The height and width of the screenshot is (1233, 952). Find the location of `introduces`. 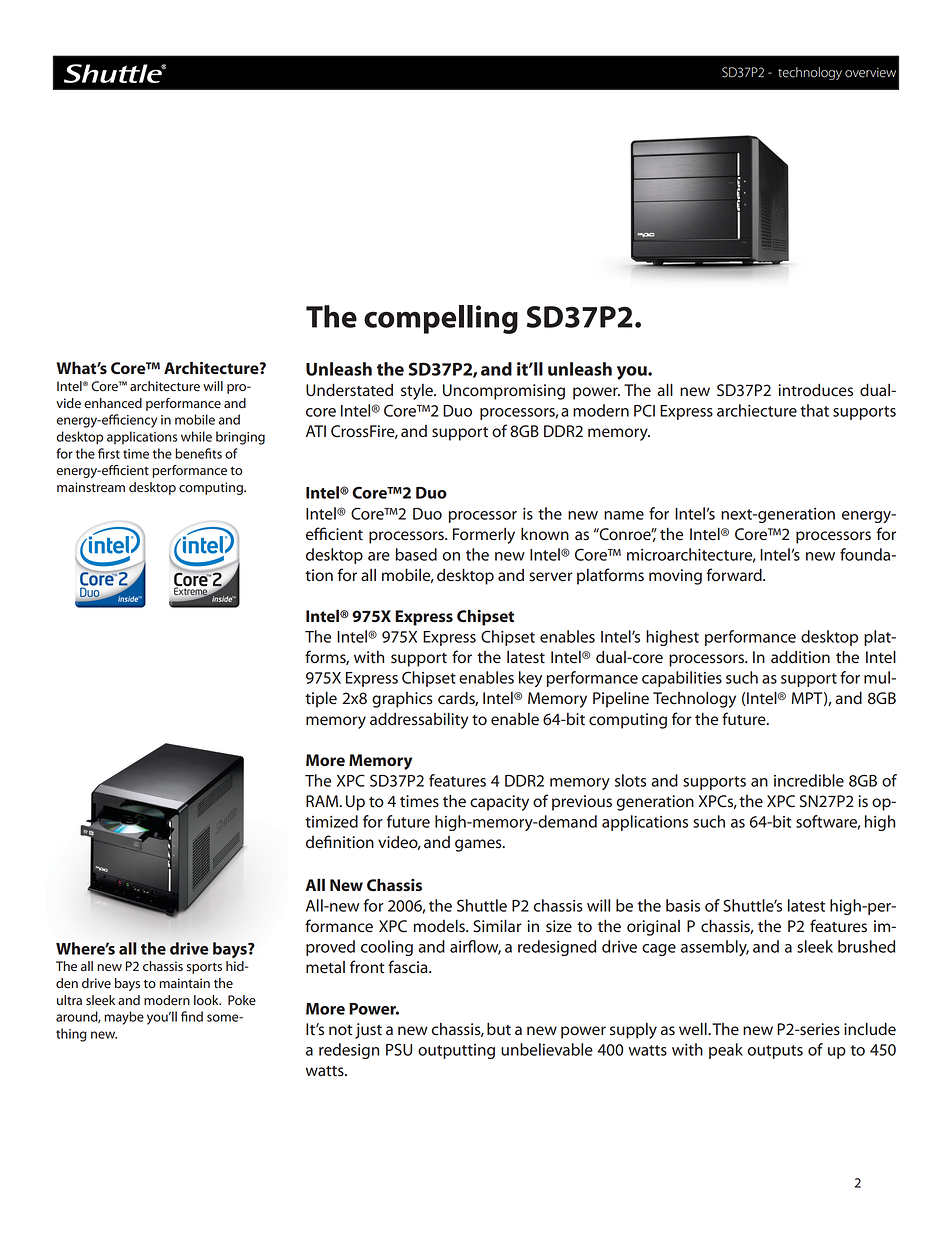

introduces is located at coordinates (815, 390).
